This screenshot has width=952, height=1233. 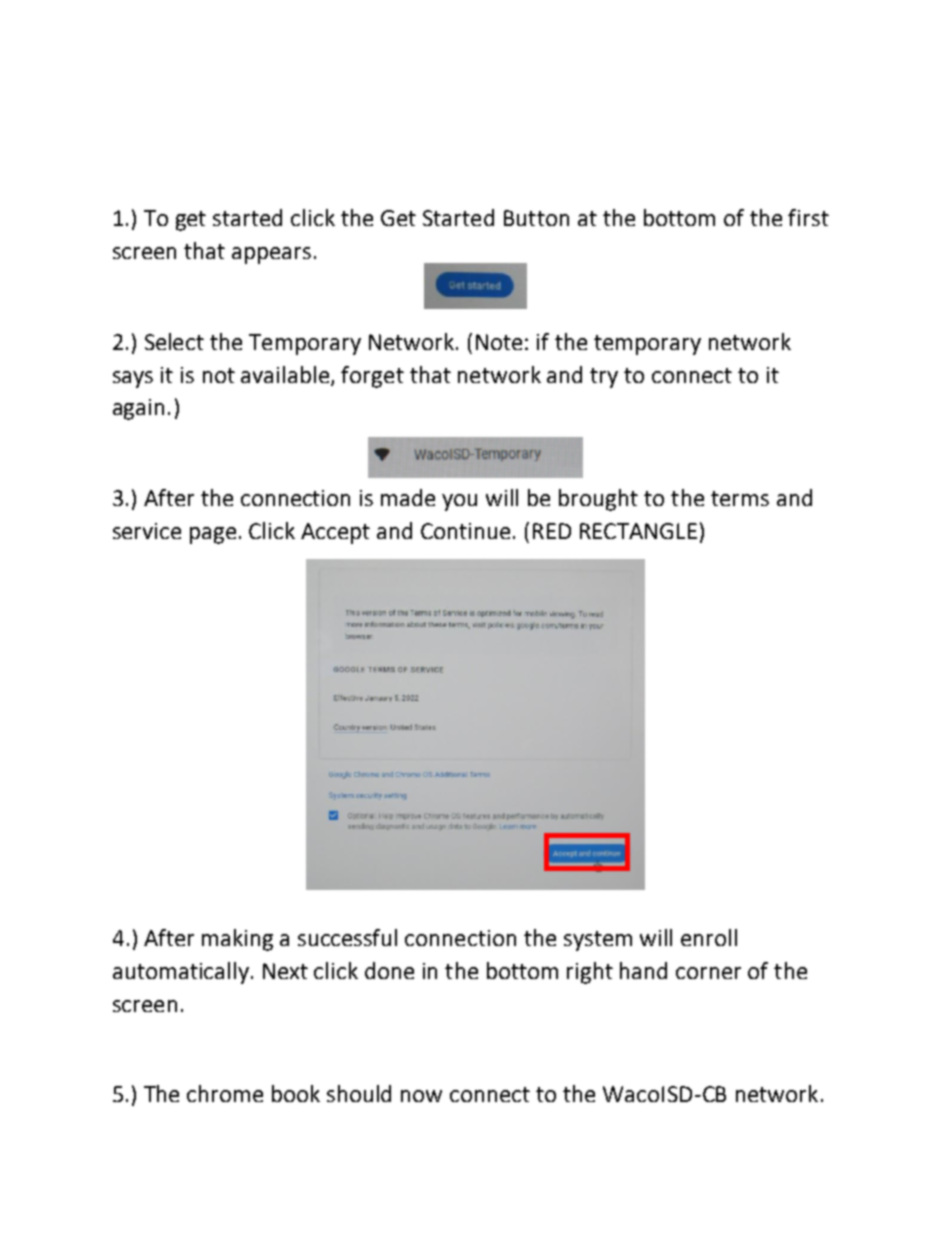 What do you see at coordinates (213, 535) in the screenshot?
I see `page` at bounding box center [213, 535].
